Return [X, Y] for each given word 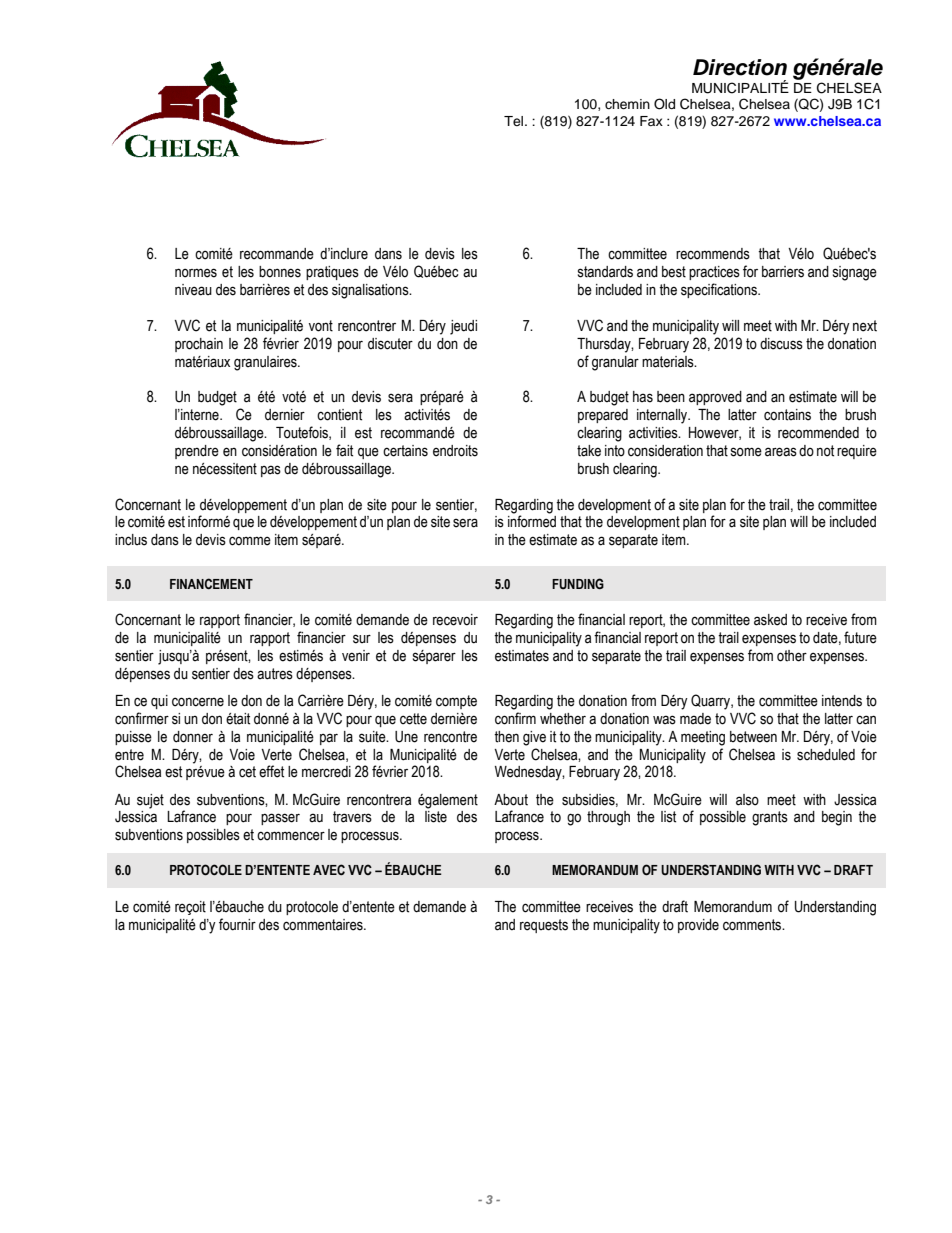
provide [698, 926]
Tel [515, 121]
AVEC [329, 869]
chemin [627, 104]
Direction [740, 67]
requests [544, 926]
